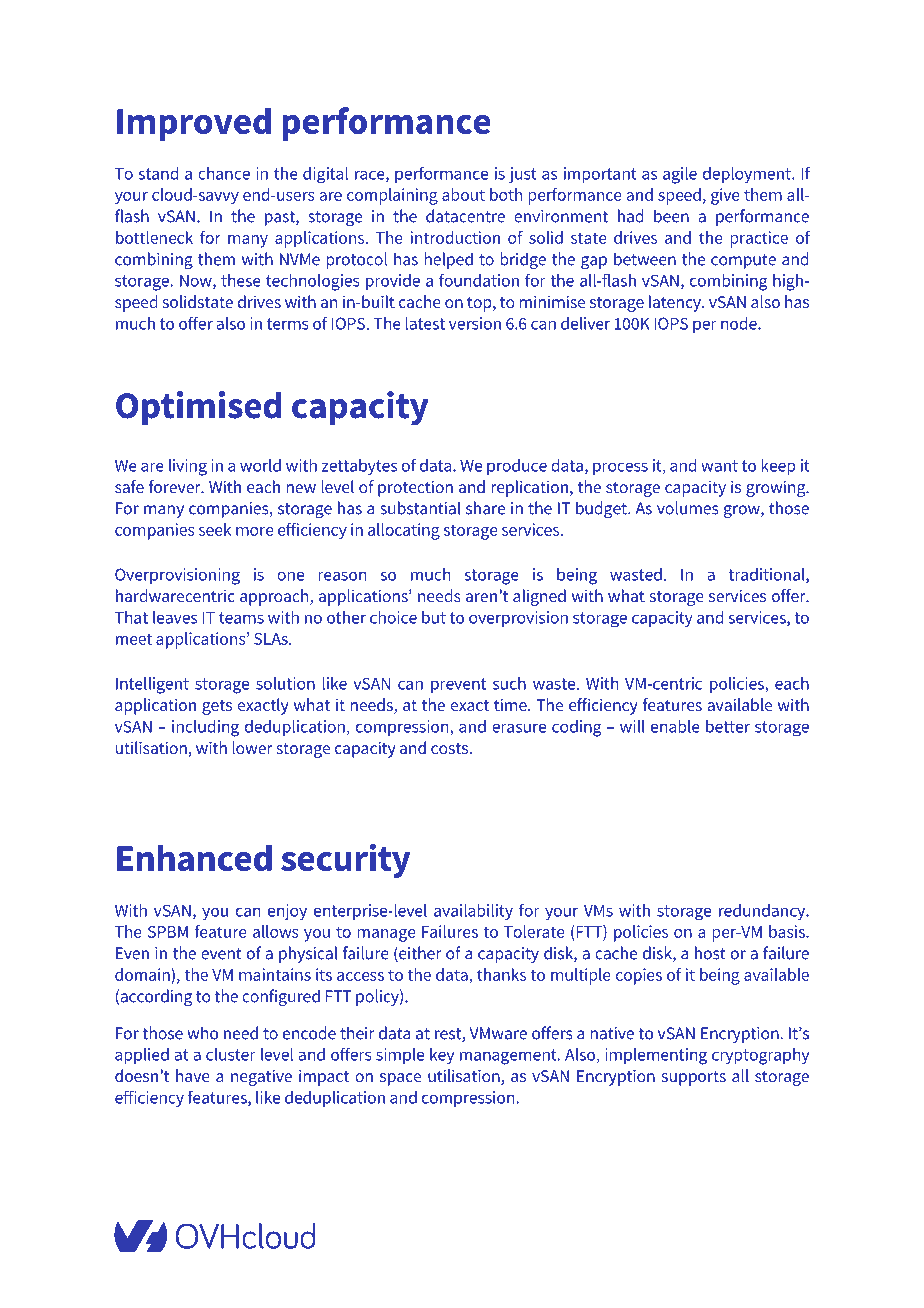 This screenshot has width=924, height=1308. I want to click on agile, so click(680, 175).
